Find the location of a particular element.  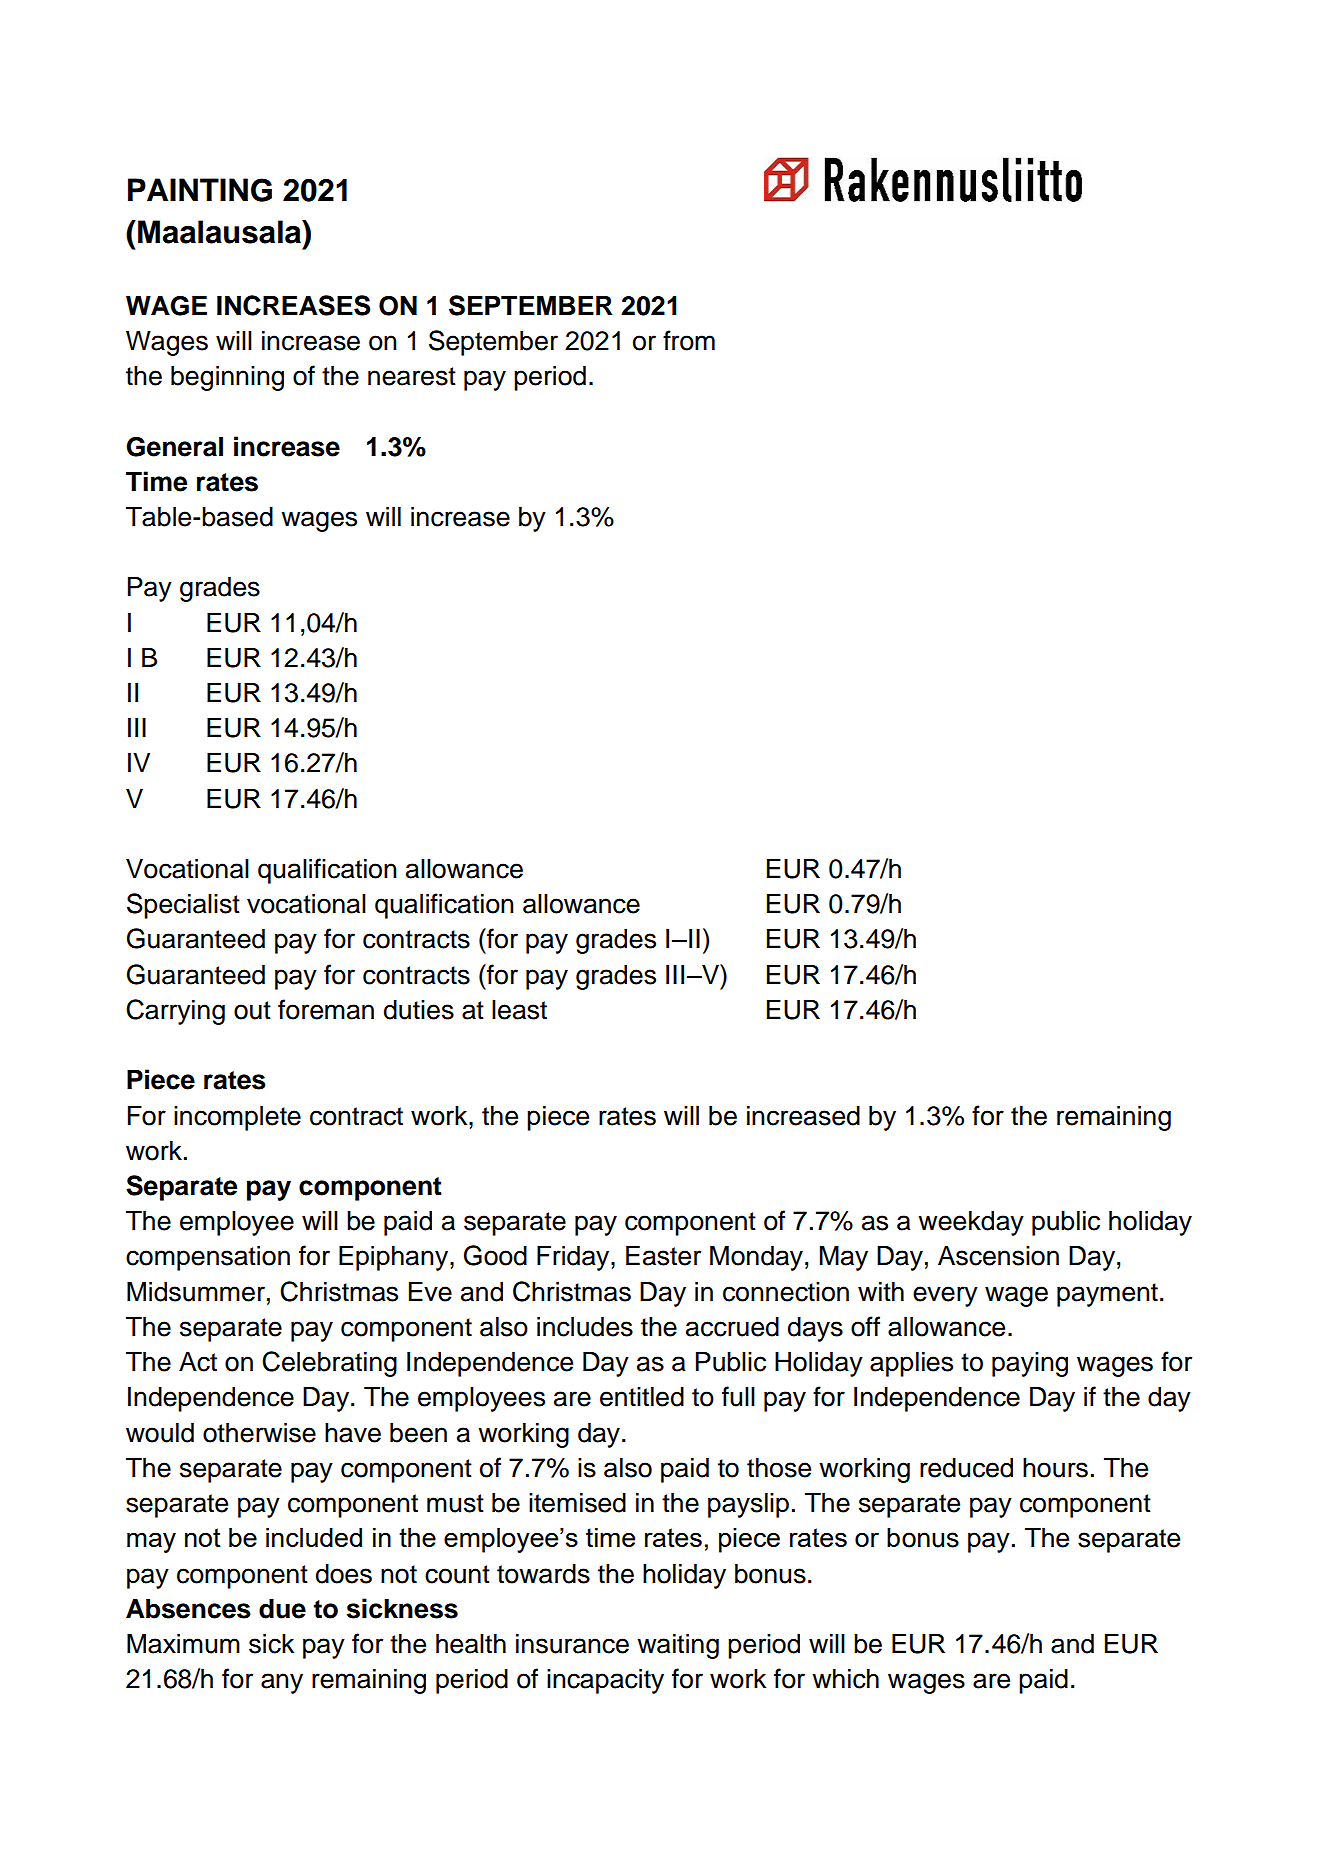

which is located at coordinates (845, 1679).
